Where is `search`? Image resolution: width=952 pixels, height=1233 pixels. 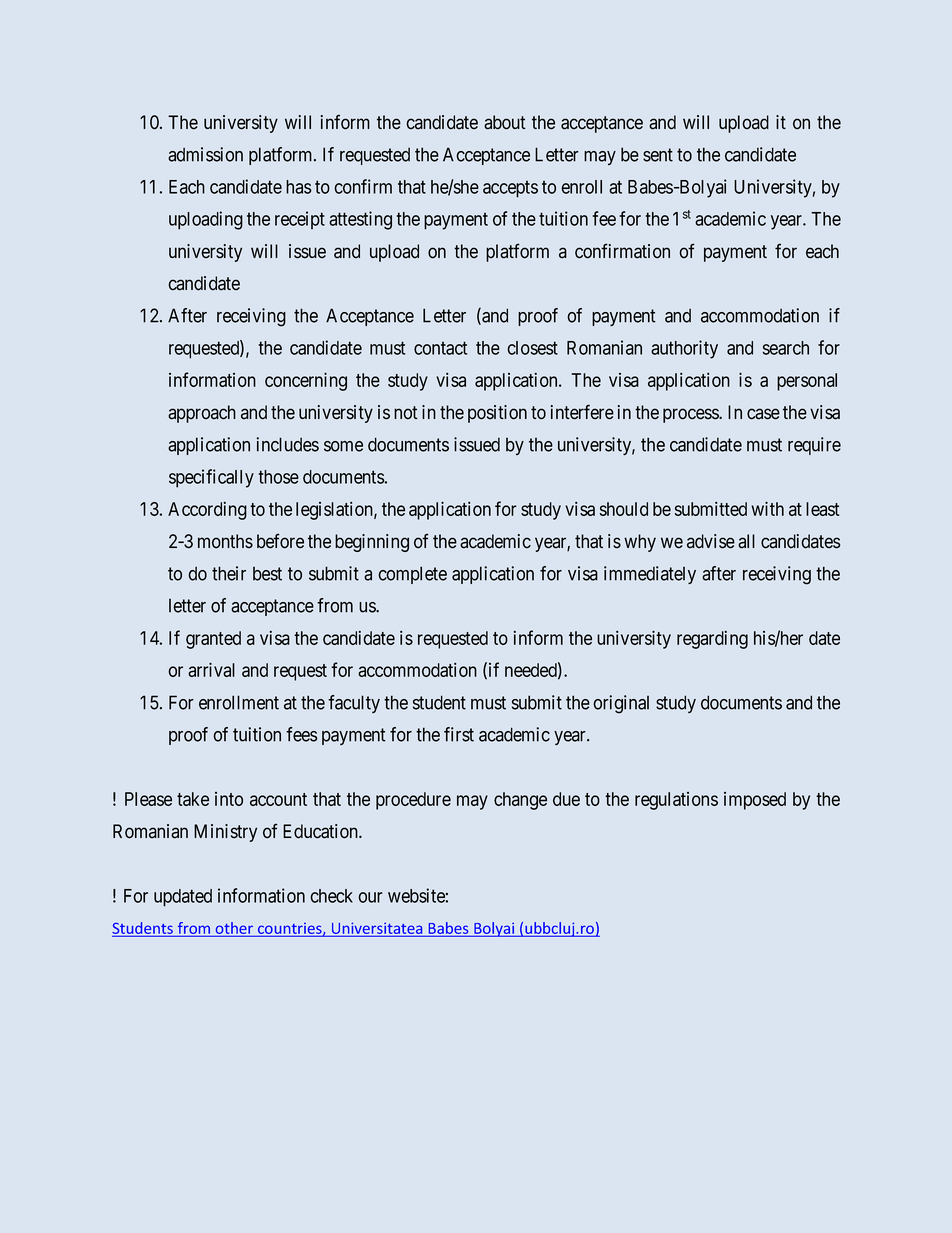
search is located at coordinates (786, 348).
